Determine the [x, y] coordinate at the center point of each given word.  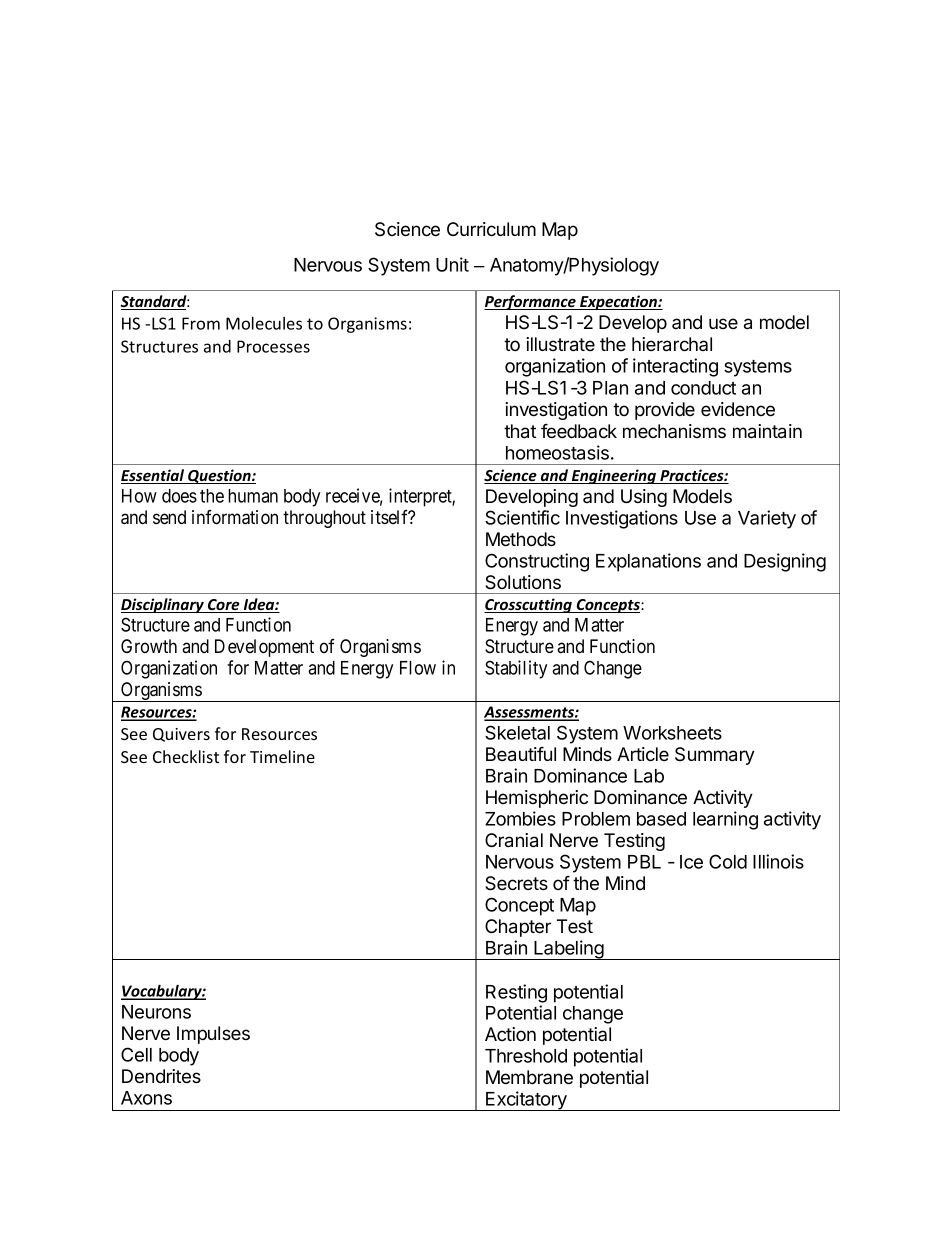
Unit [452, 264]
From [201, 323]
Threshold [526, 1056]
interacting [675, 367]
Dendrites [161, 1076]
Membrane [529, 1077]
